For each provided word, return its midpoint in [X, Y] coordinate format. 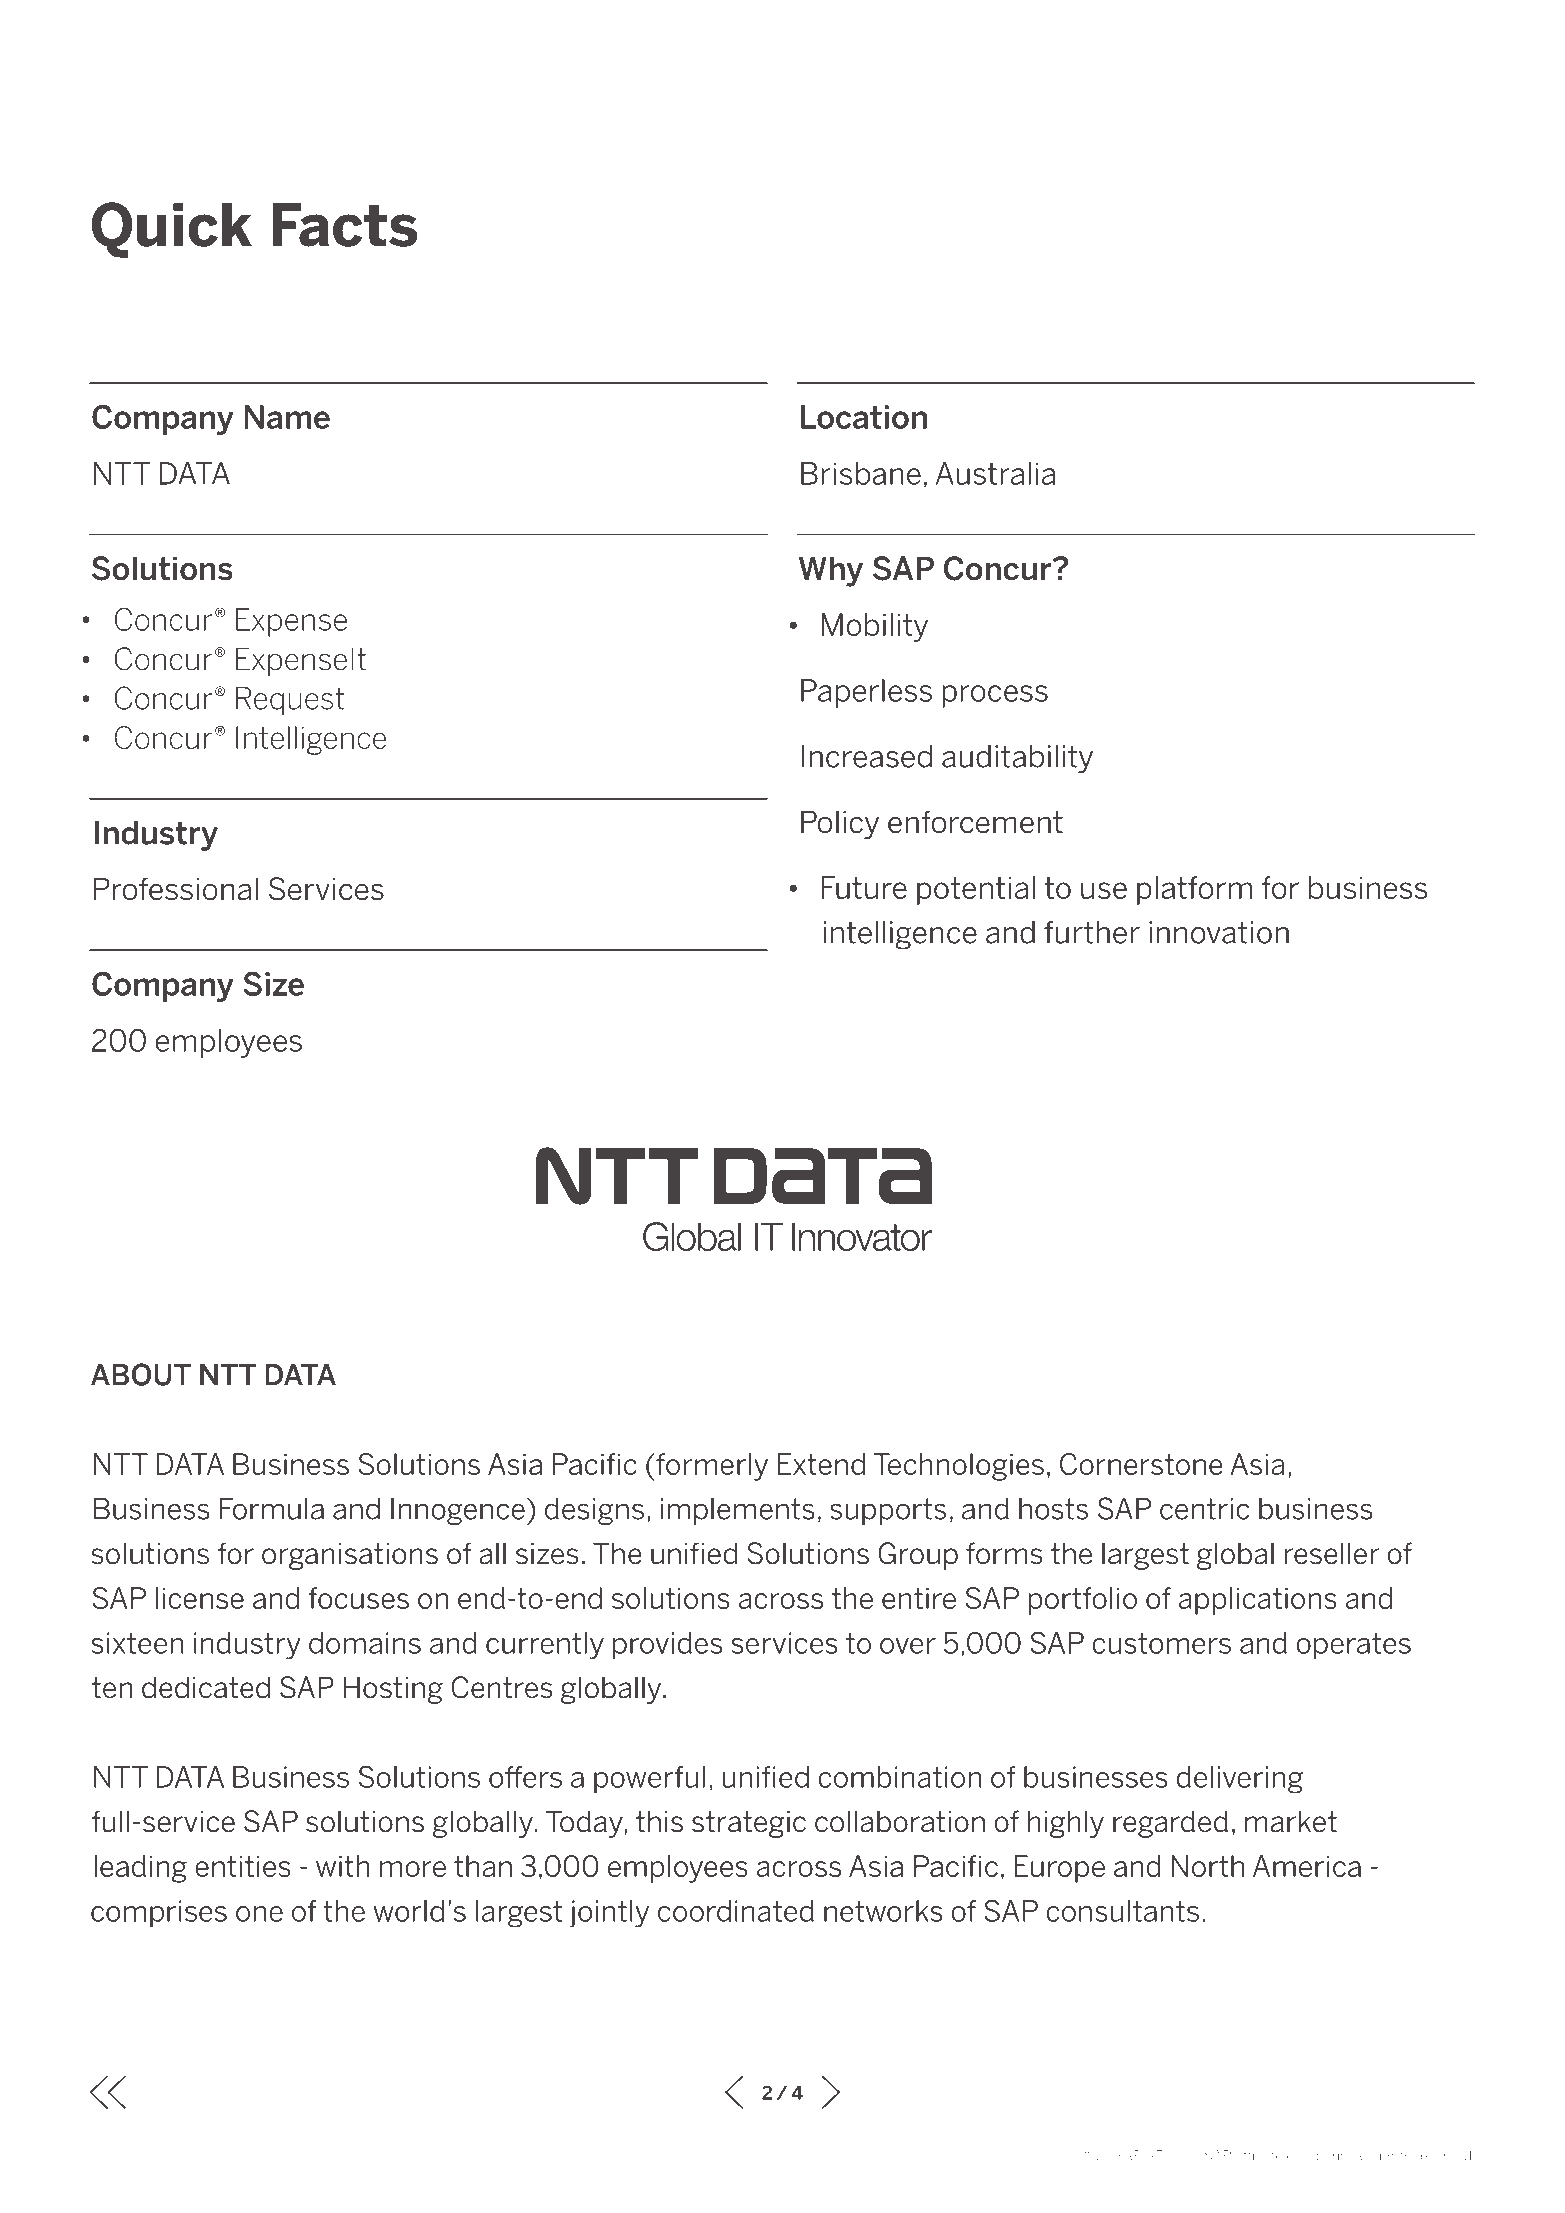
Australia [995, 473]
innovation [1219, 932]
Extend [821, 1464]
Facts [345, 225]
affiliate [1258, 2155]
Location [864, 417]
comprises [159, 1914]
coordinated [736, 1911]
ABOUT [141, 1374]
